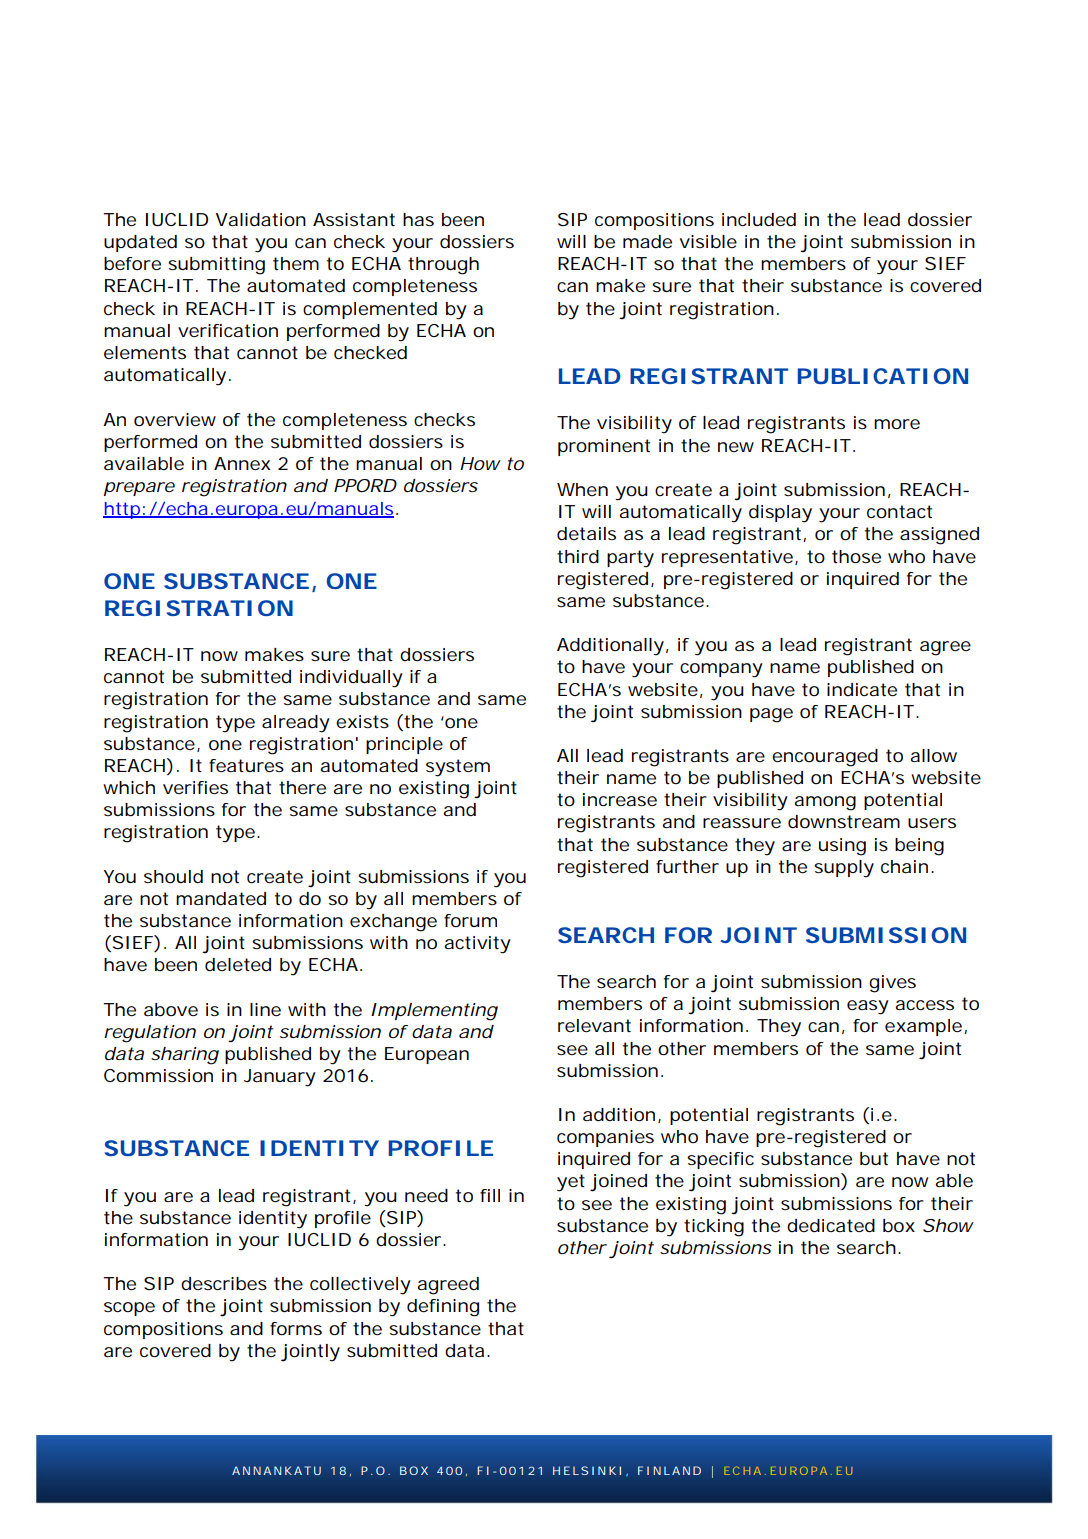 The height and width of the image is (1539, 1088). I want to click on included, so click(759, 220).
